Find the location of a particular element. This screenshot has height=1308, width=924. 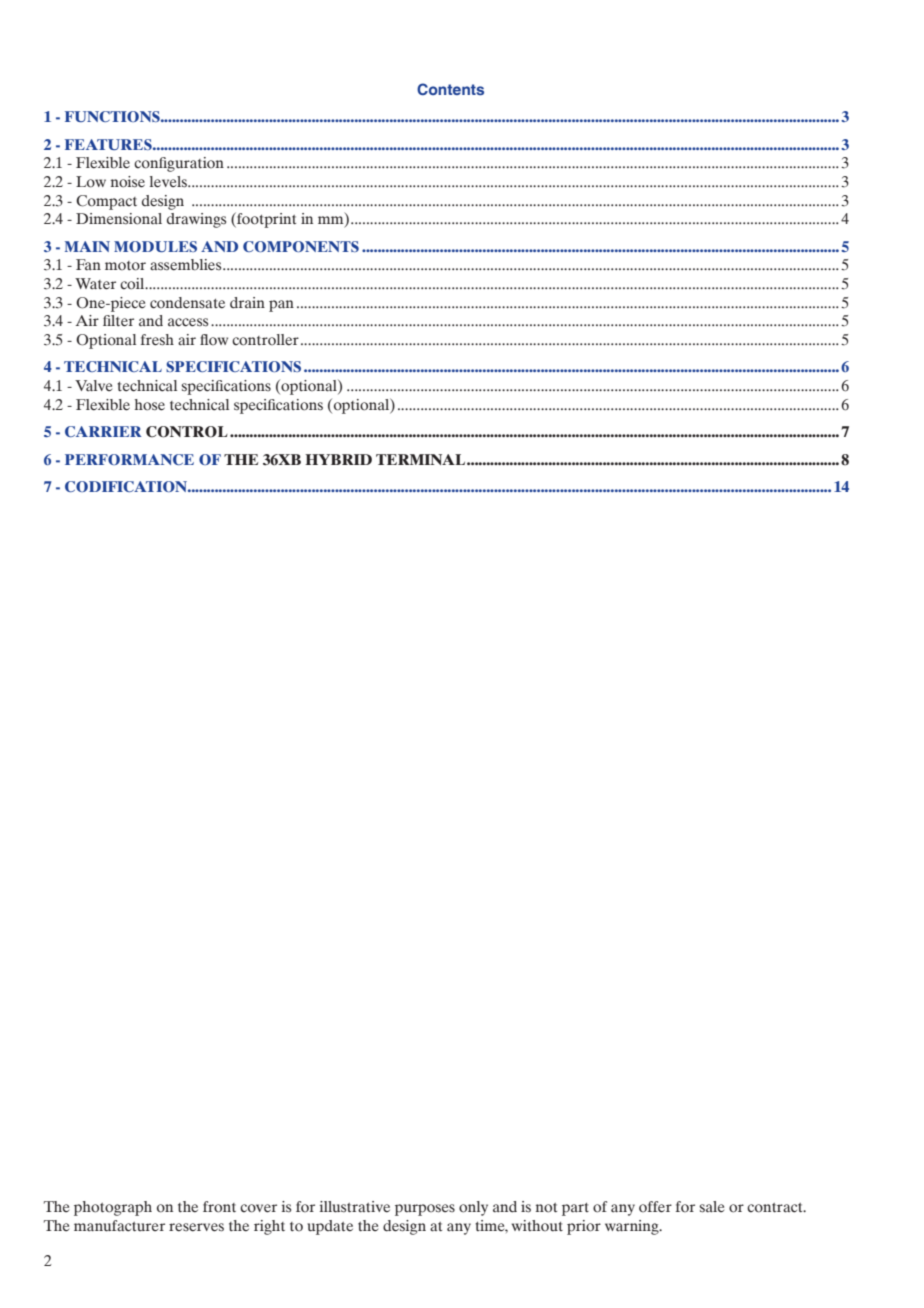

reserves is located at coordinates (196, 1227).
